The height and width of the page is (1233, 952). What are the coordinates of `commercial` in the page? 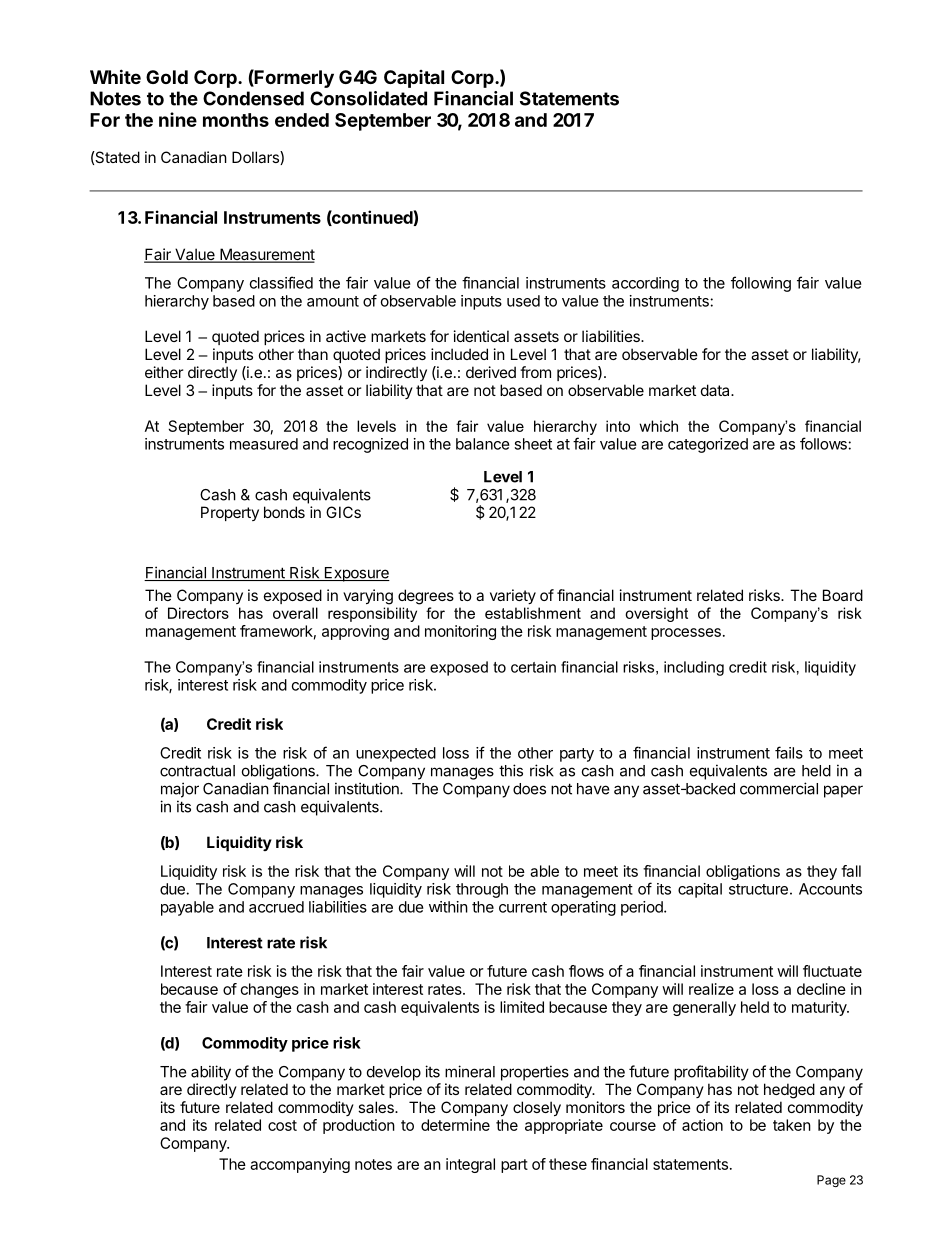 It's located at (779, 788).
